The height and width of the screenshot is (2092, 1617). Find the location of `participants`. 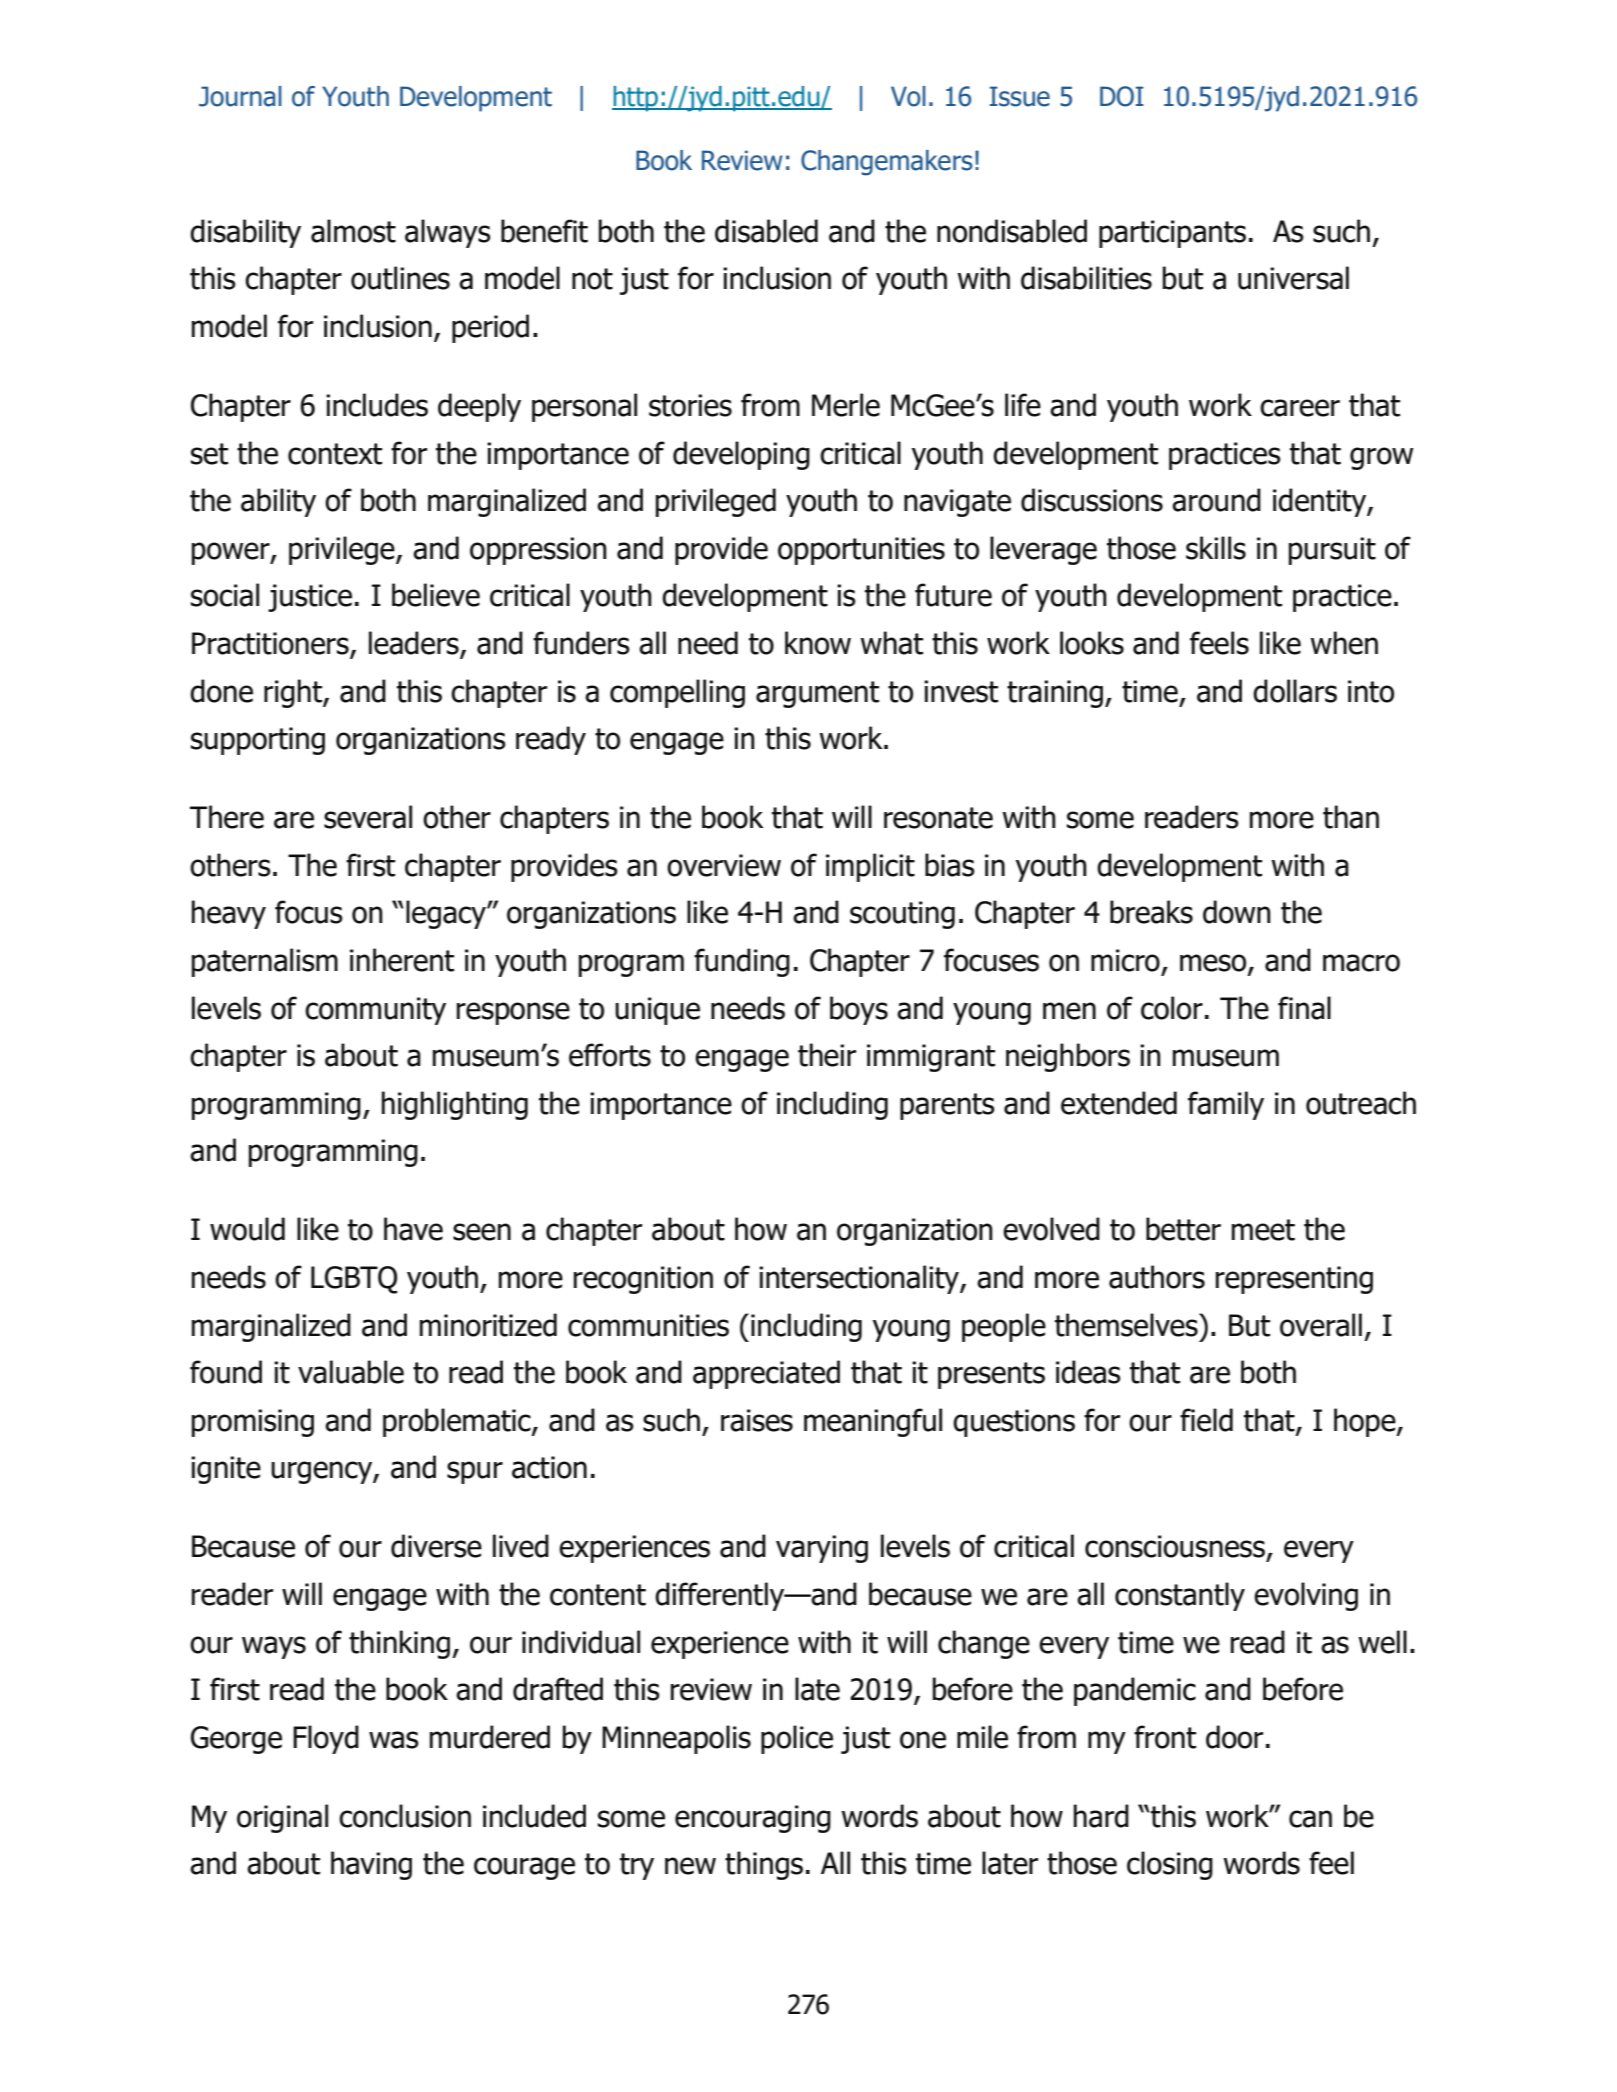

participants is located at coordinates (1172, 234).
